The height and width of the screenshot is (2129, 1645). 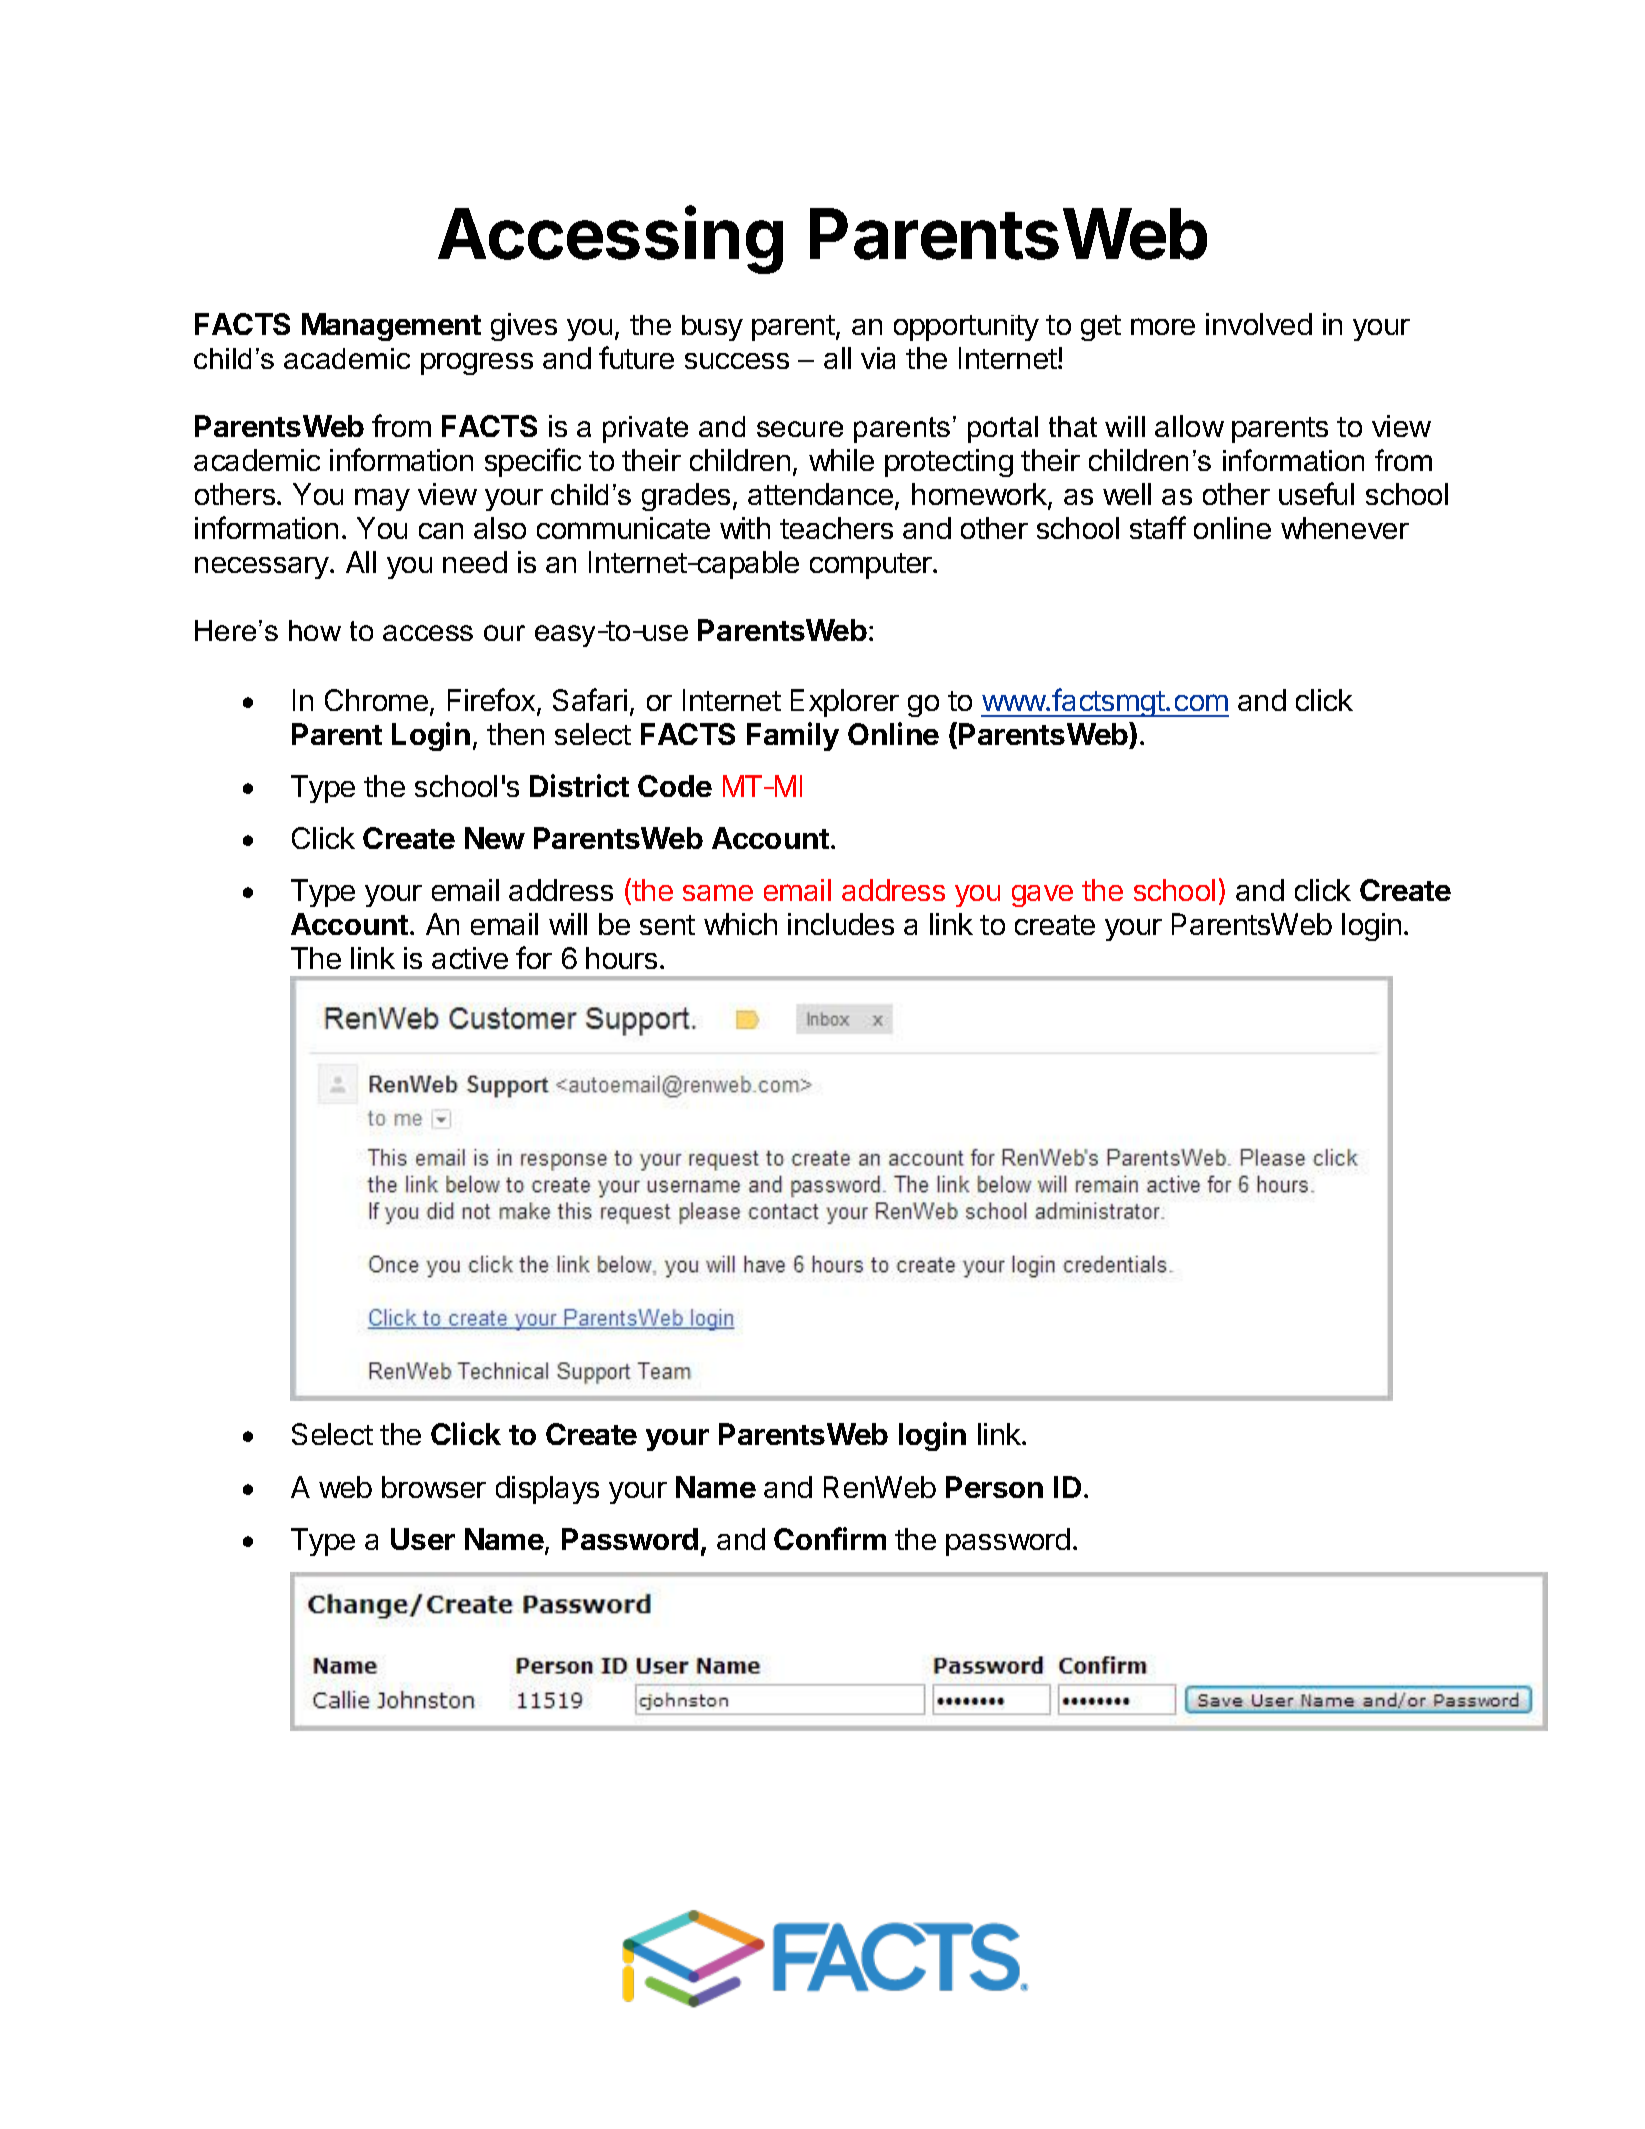 I want to click on Confirm, so click(x=830, y=1538).
